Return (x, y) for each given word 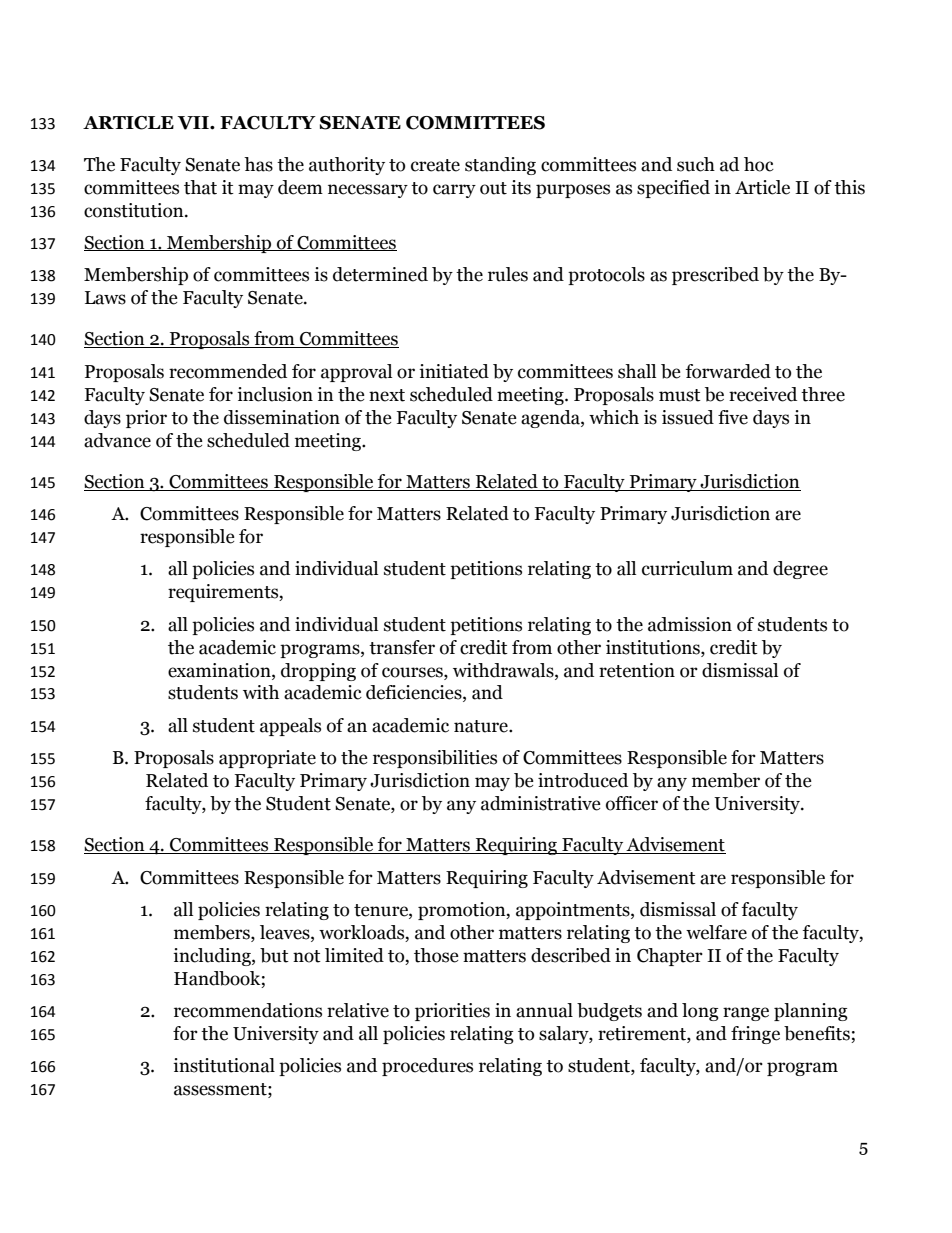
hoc (759, 164)
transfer (402, 647)
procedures (427, 1067)
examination (220, 670)
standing (500, 166)
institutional (224, 1065)
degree (800, 570)
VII (194, 123)
